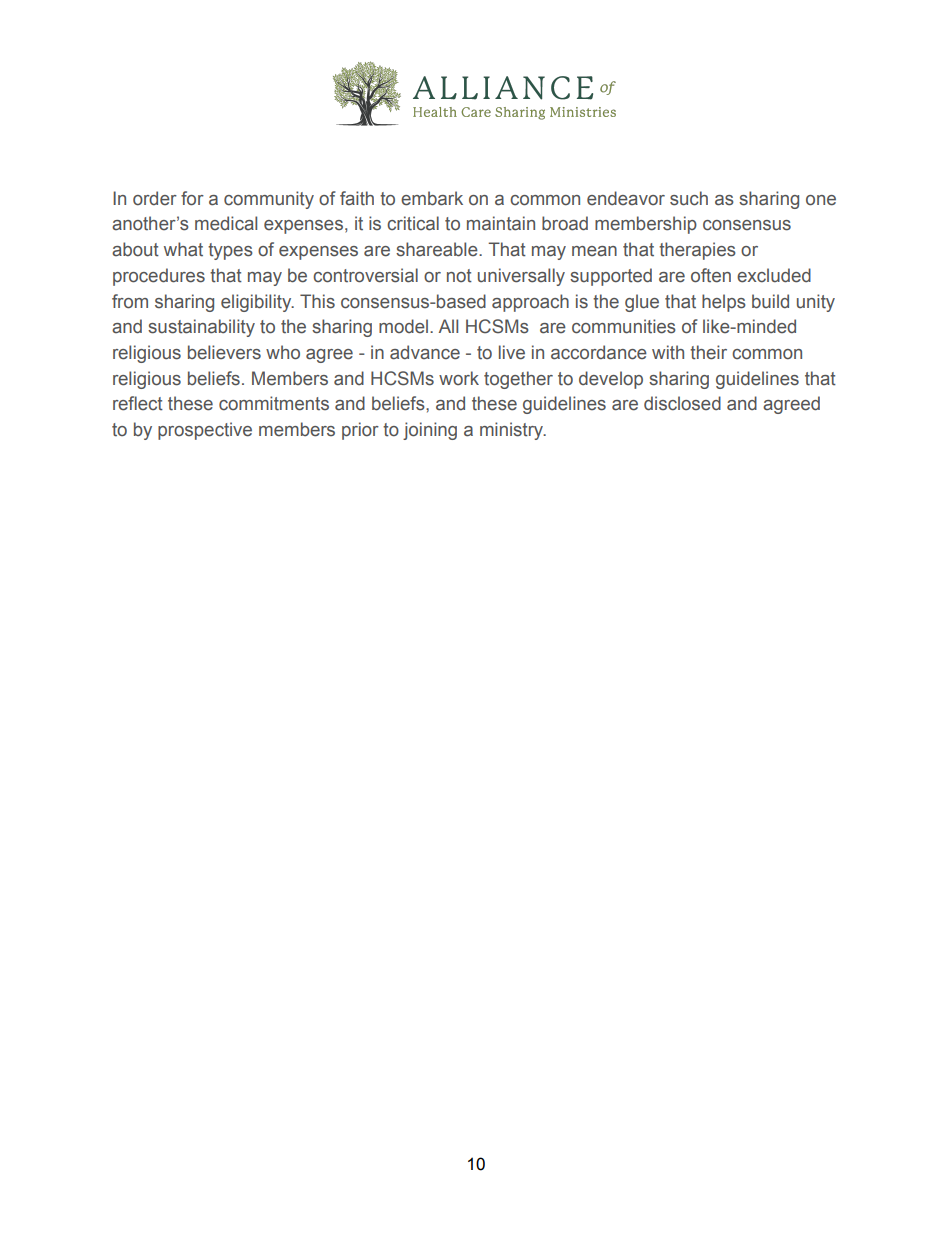 Image resolution: width=952 pixels, height=1233 pixels. What do you see at coordinates (682, 403) in the screenshot?
I see `disclosed` at bounding box center [682, 403].
